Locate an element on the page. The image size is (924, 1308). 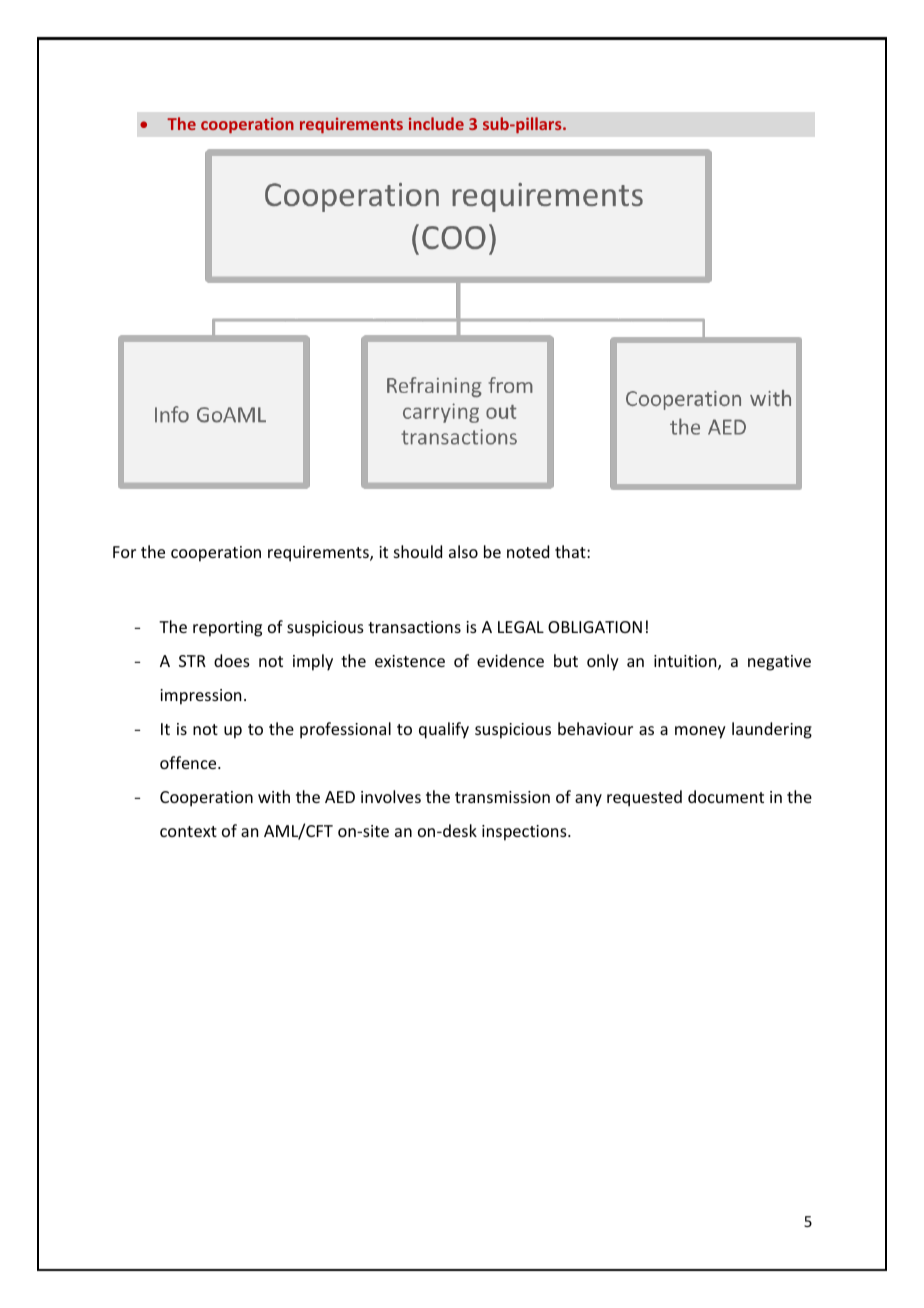
include is located at coordinates (436, 123).
